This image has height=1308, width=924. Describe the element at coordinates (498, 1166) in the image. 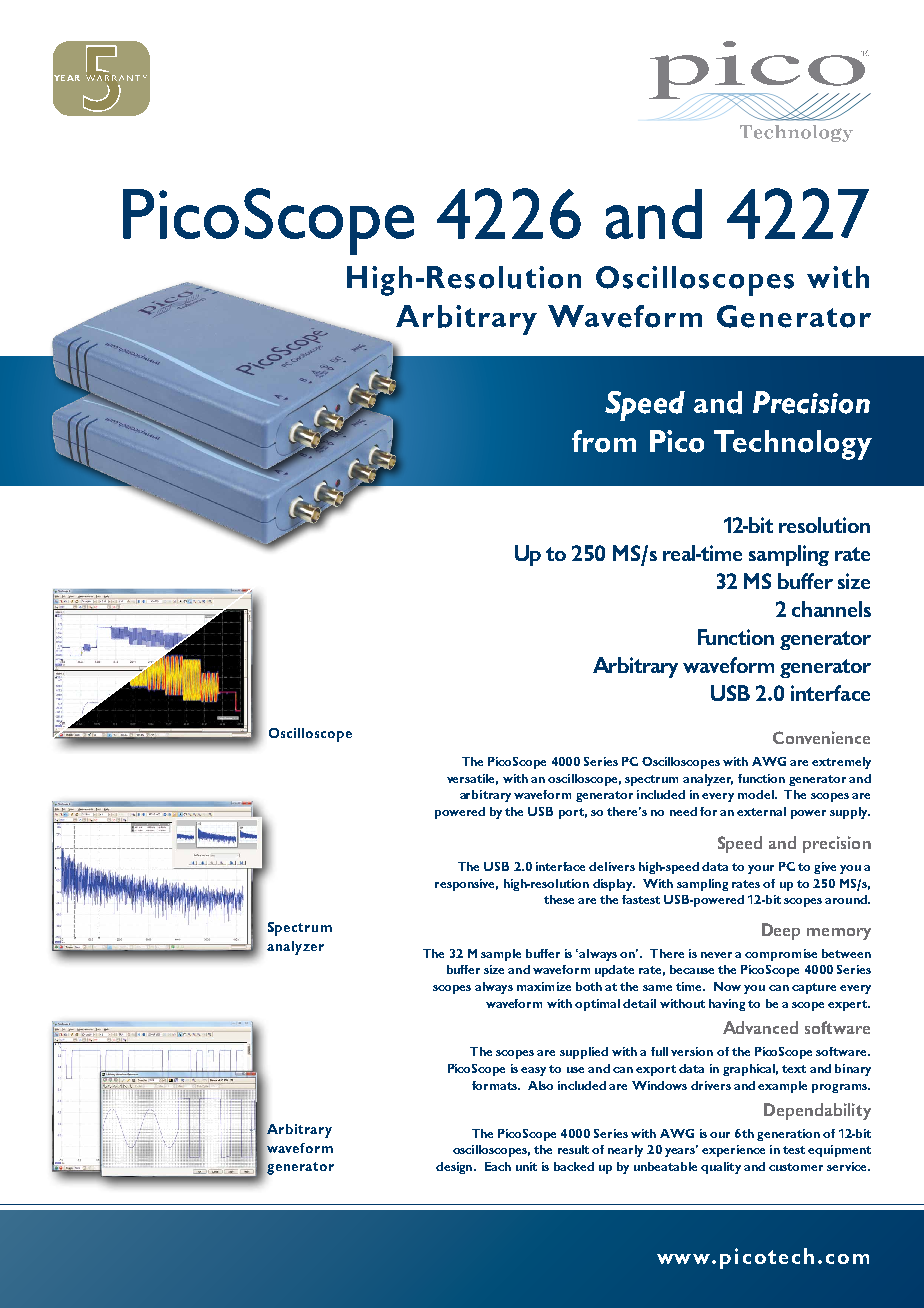

I see `Each` at that location.
